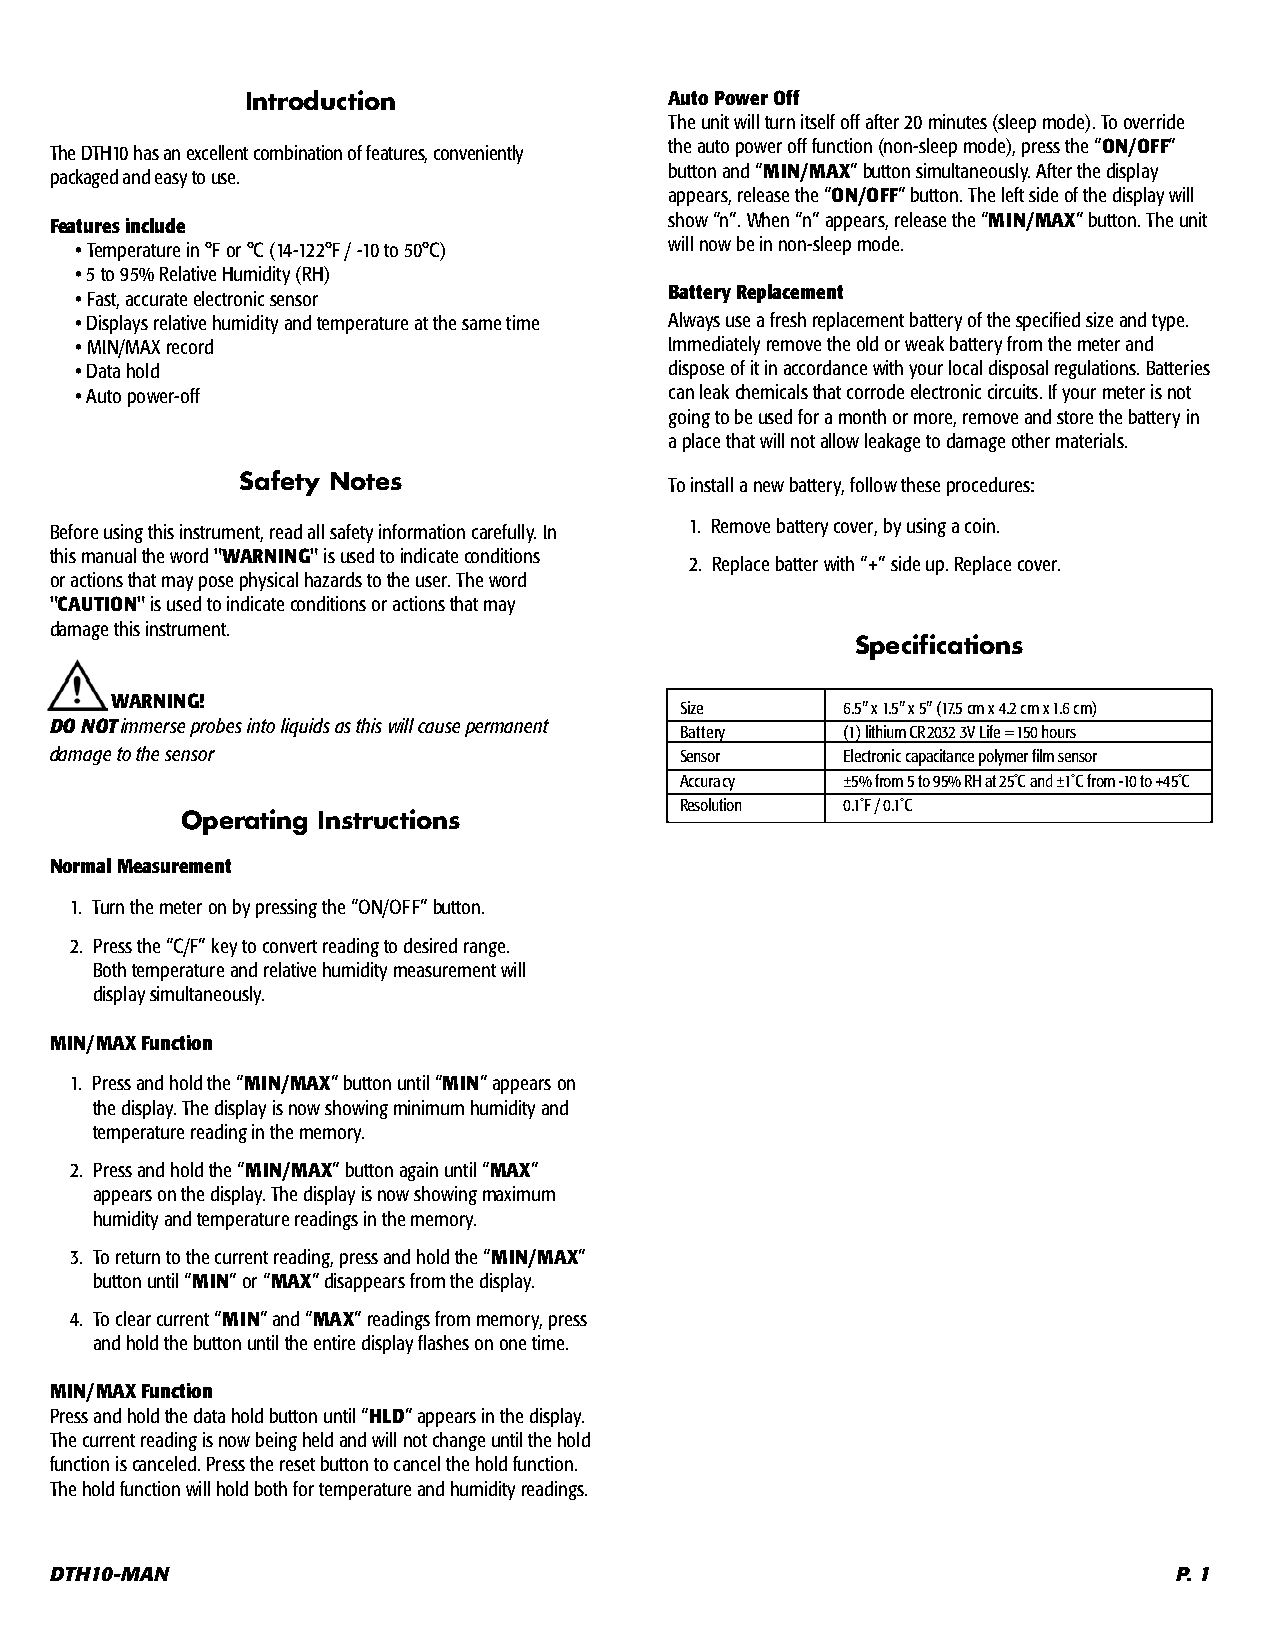 The width and height of the screenshot is (1263, 1634). I want to click on Notes, so click(366, 481).
